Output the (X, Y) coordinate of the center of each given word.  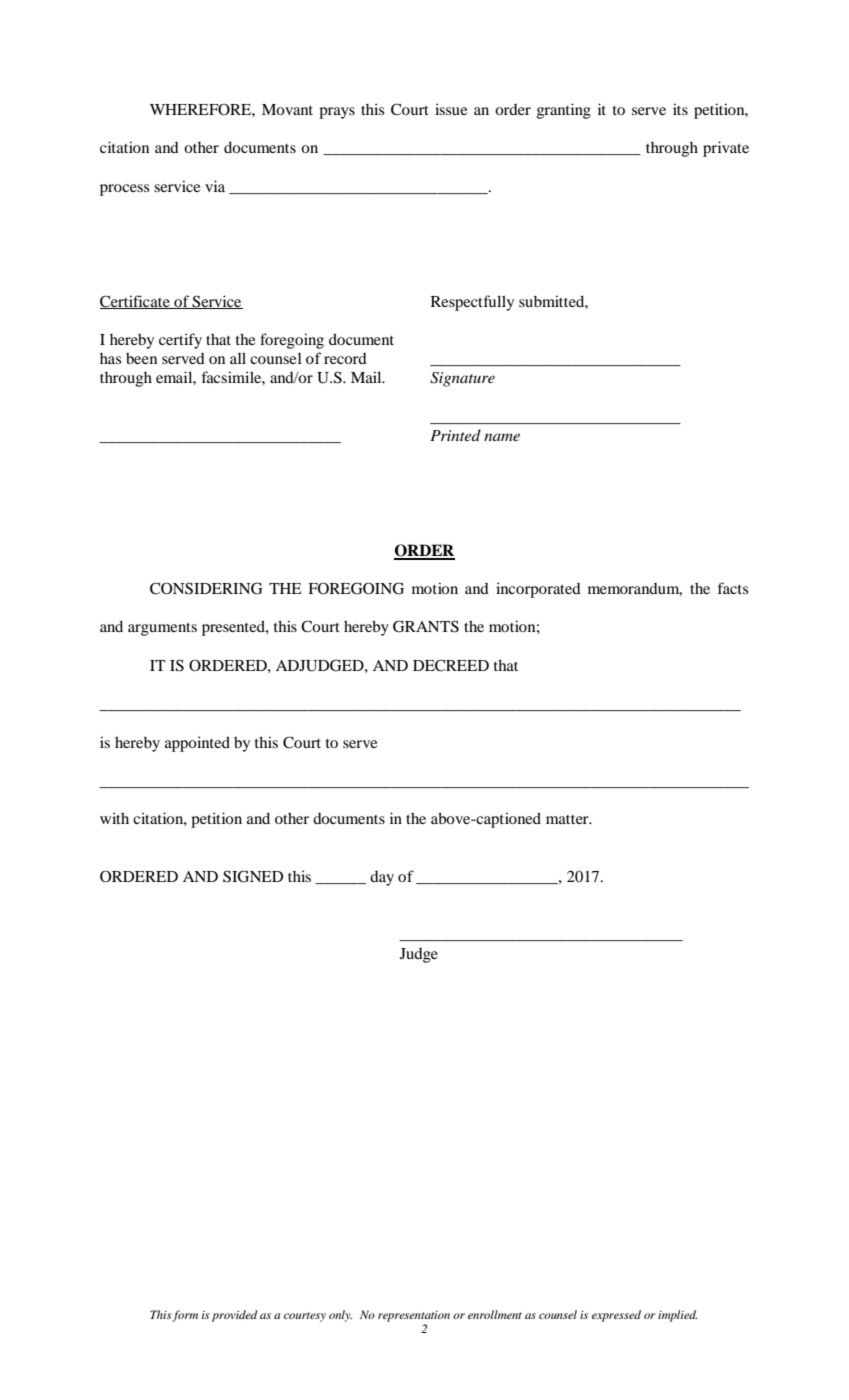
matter (568, 819)
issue (451, 109)
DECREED (451, 665)
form (185, 1316)
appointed (197, 744)
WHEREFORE (201, 110)
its (680, 109)
